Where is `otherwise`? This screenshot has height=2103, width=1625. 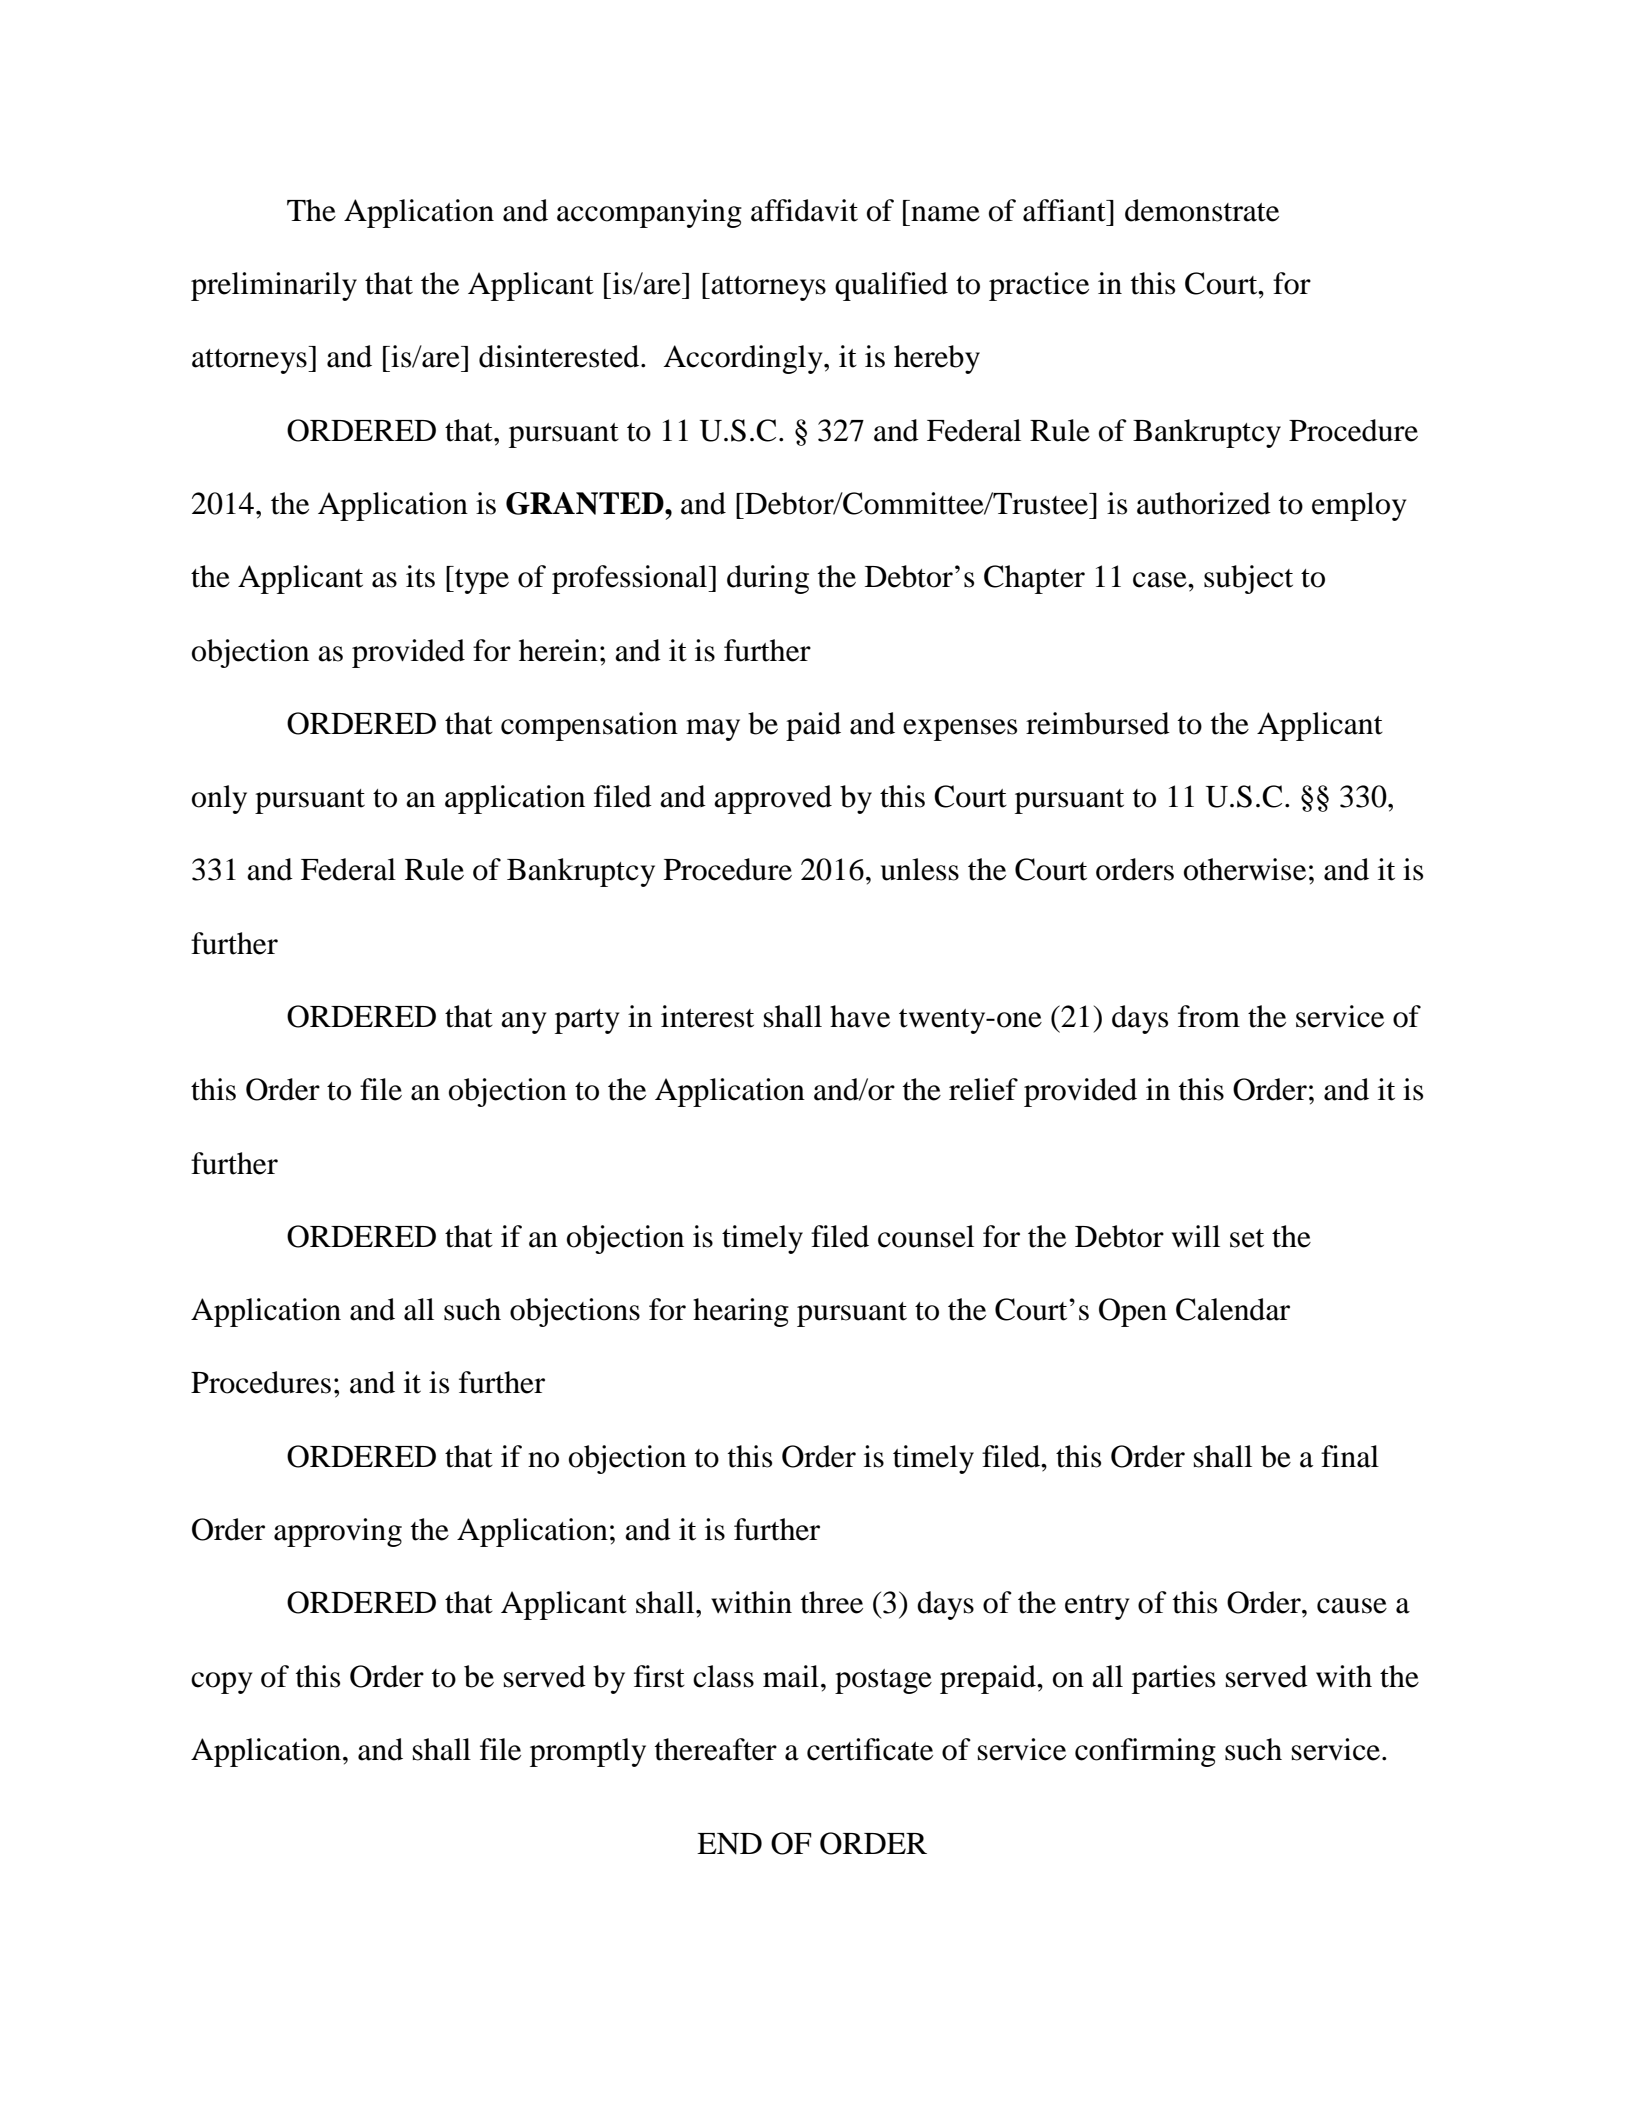 otherwise is located at coordinates (1245, 869).
